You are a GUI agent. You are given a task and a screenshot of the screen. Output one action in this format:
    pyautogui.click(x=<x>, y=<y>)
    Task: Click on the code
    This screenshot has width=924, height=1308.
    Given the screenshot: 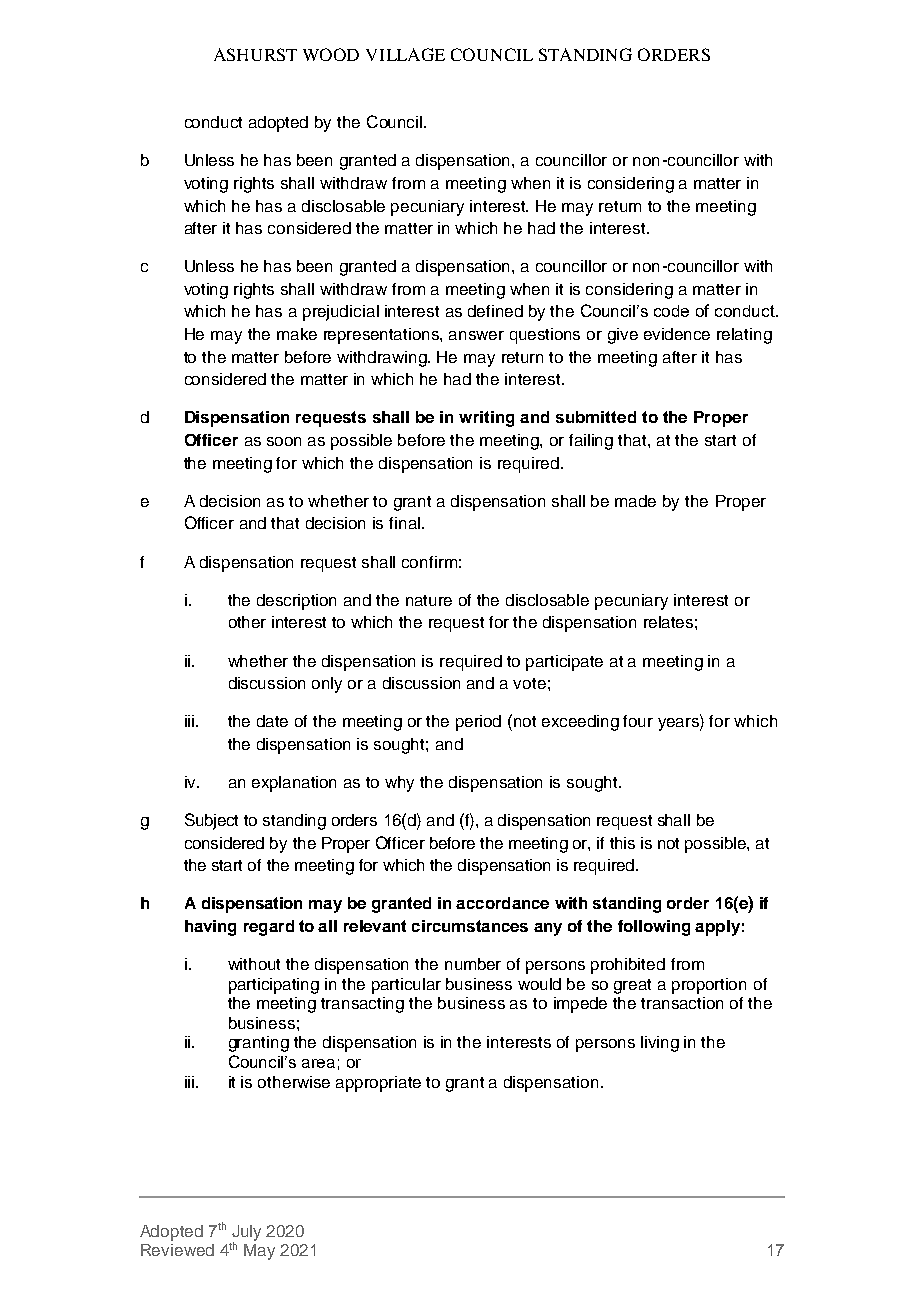 What is the action you would take?
    pyautogui.click(x=671, y=311)
